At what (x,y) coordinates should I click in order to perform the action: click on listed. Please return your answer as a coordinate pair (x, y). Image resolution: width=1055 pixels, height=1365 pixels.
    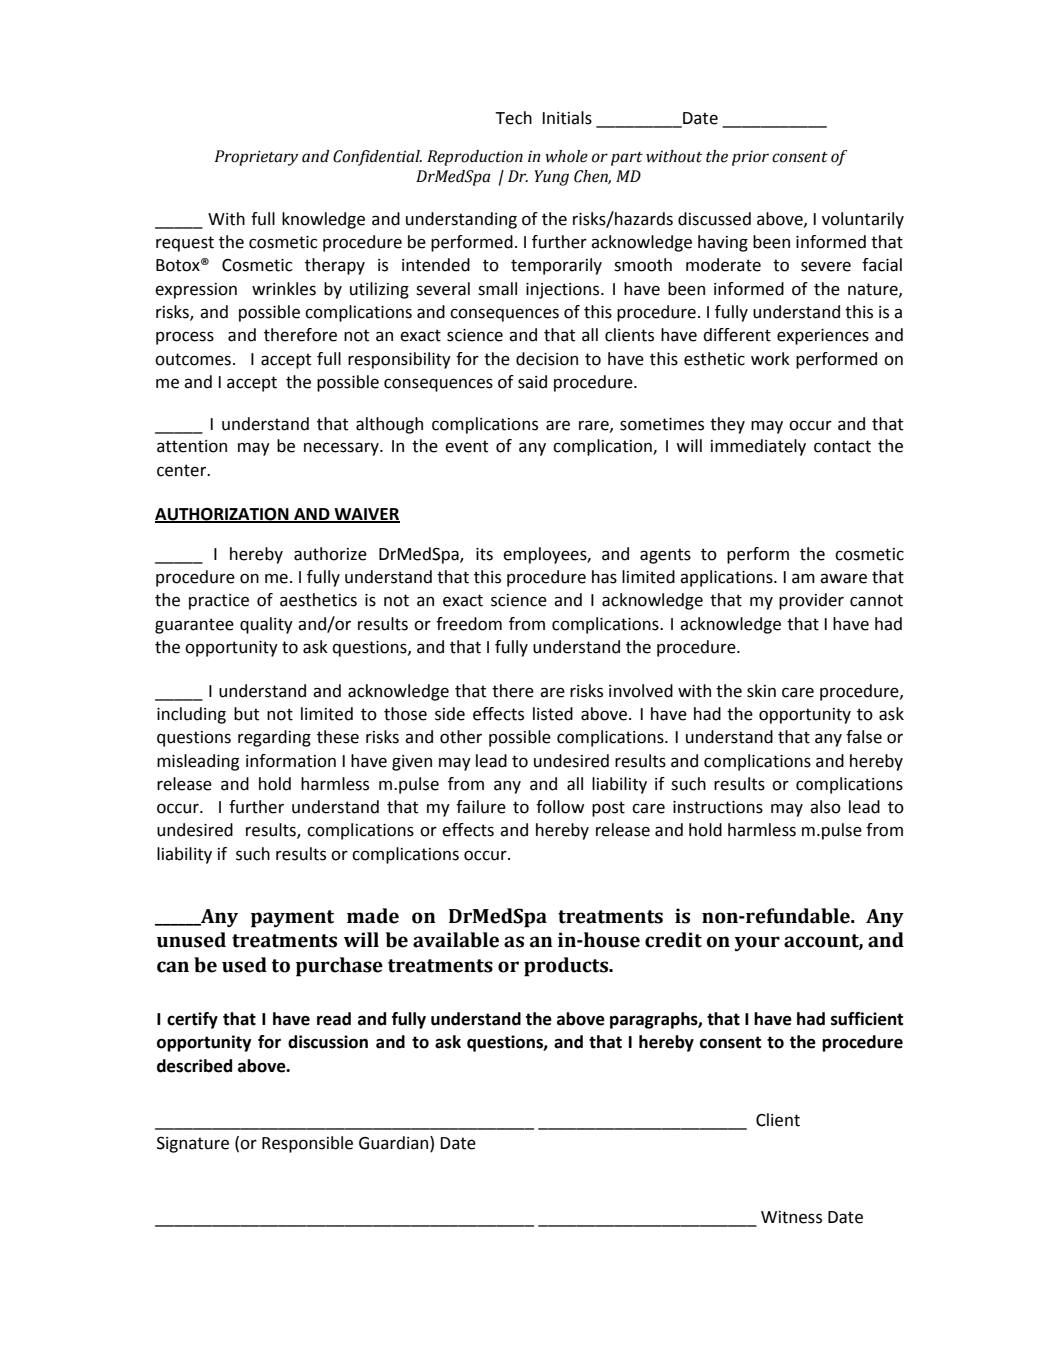
    Looking at the image, I should click on (553, 714).
